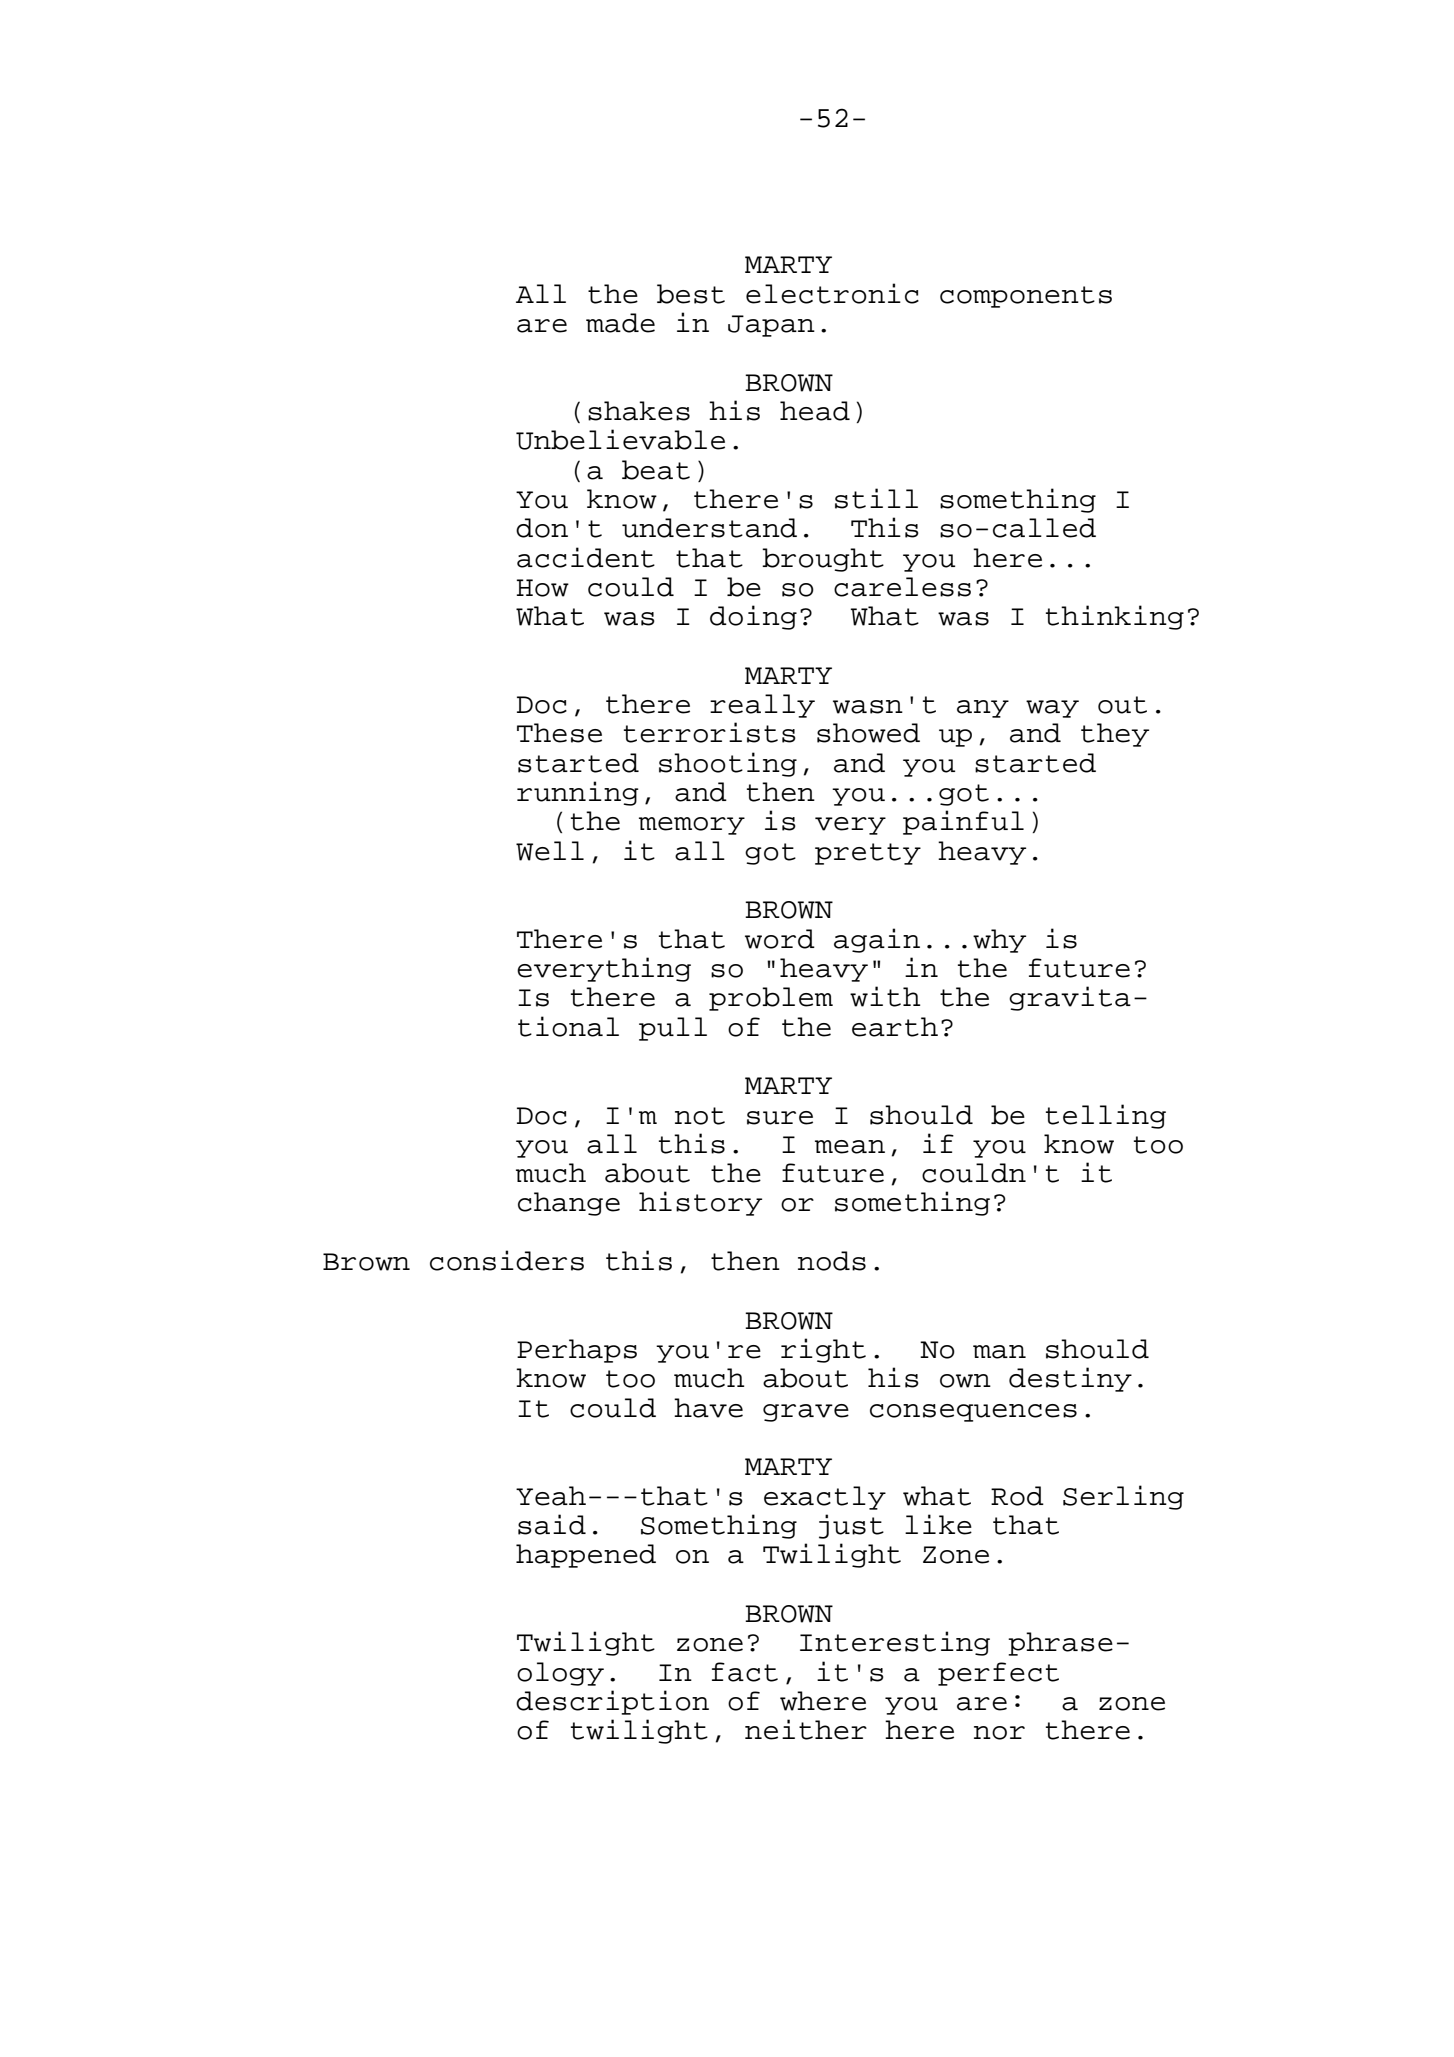  What do you see at coordinates (771, 999) in the page?
I see `problem` at bounding box center [771, 999].
